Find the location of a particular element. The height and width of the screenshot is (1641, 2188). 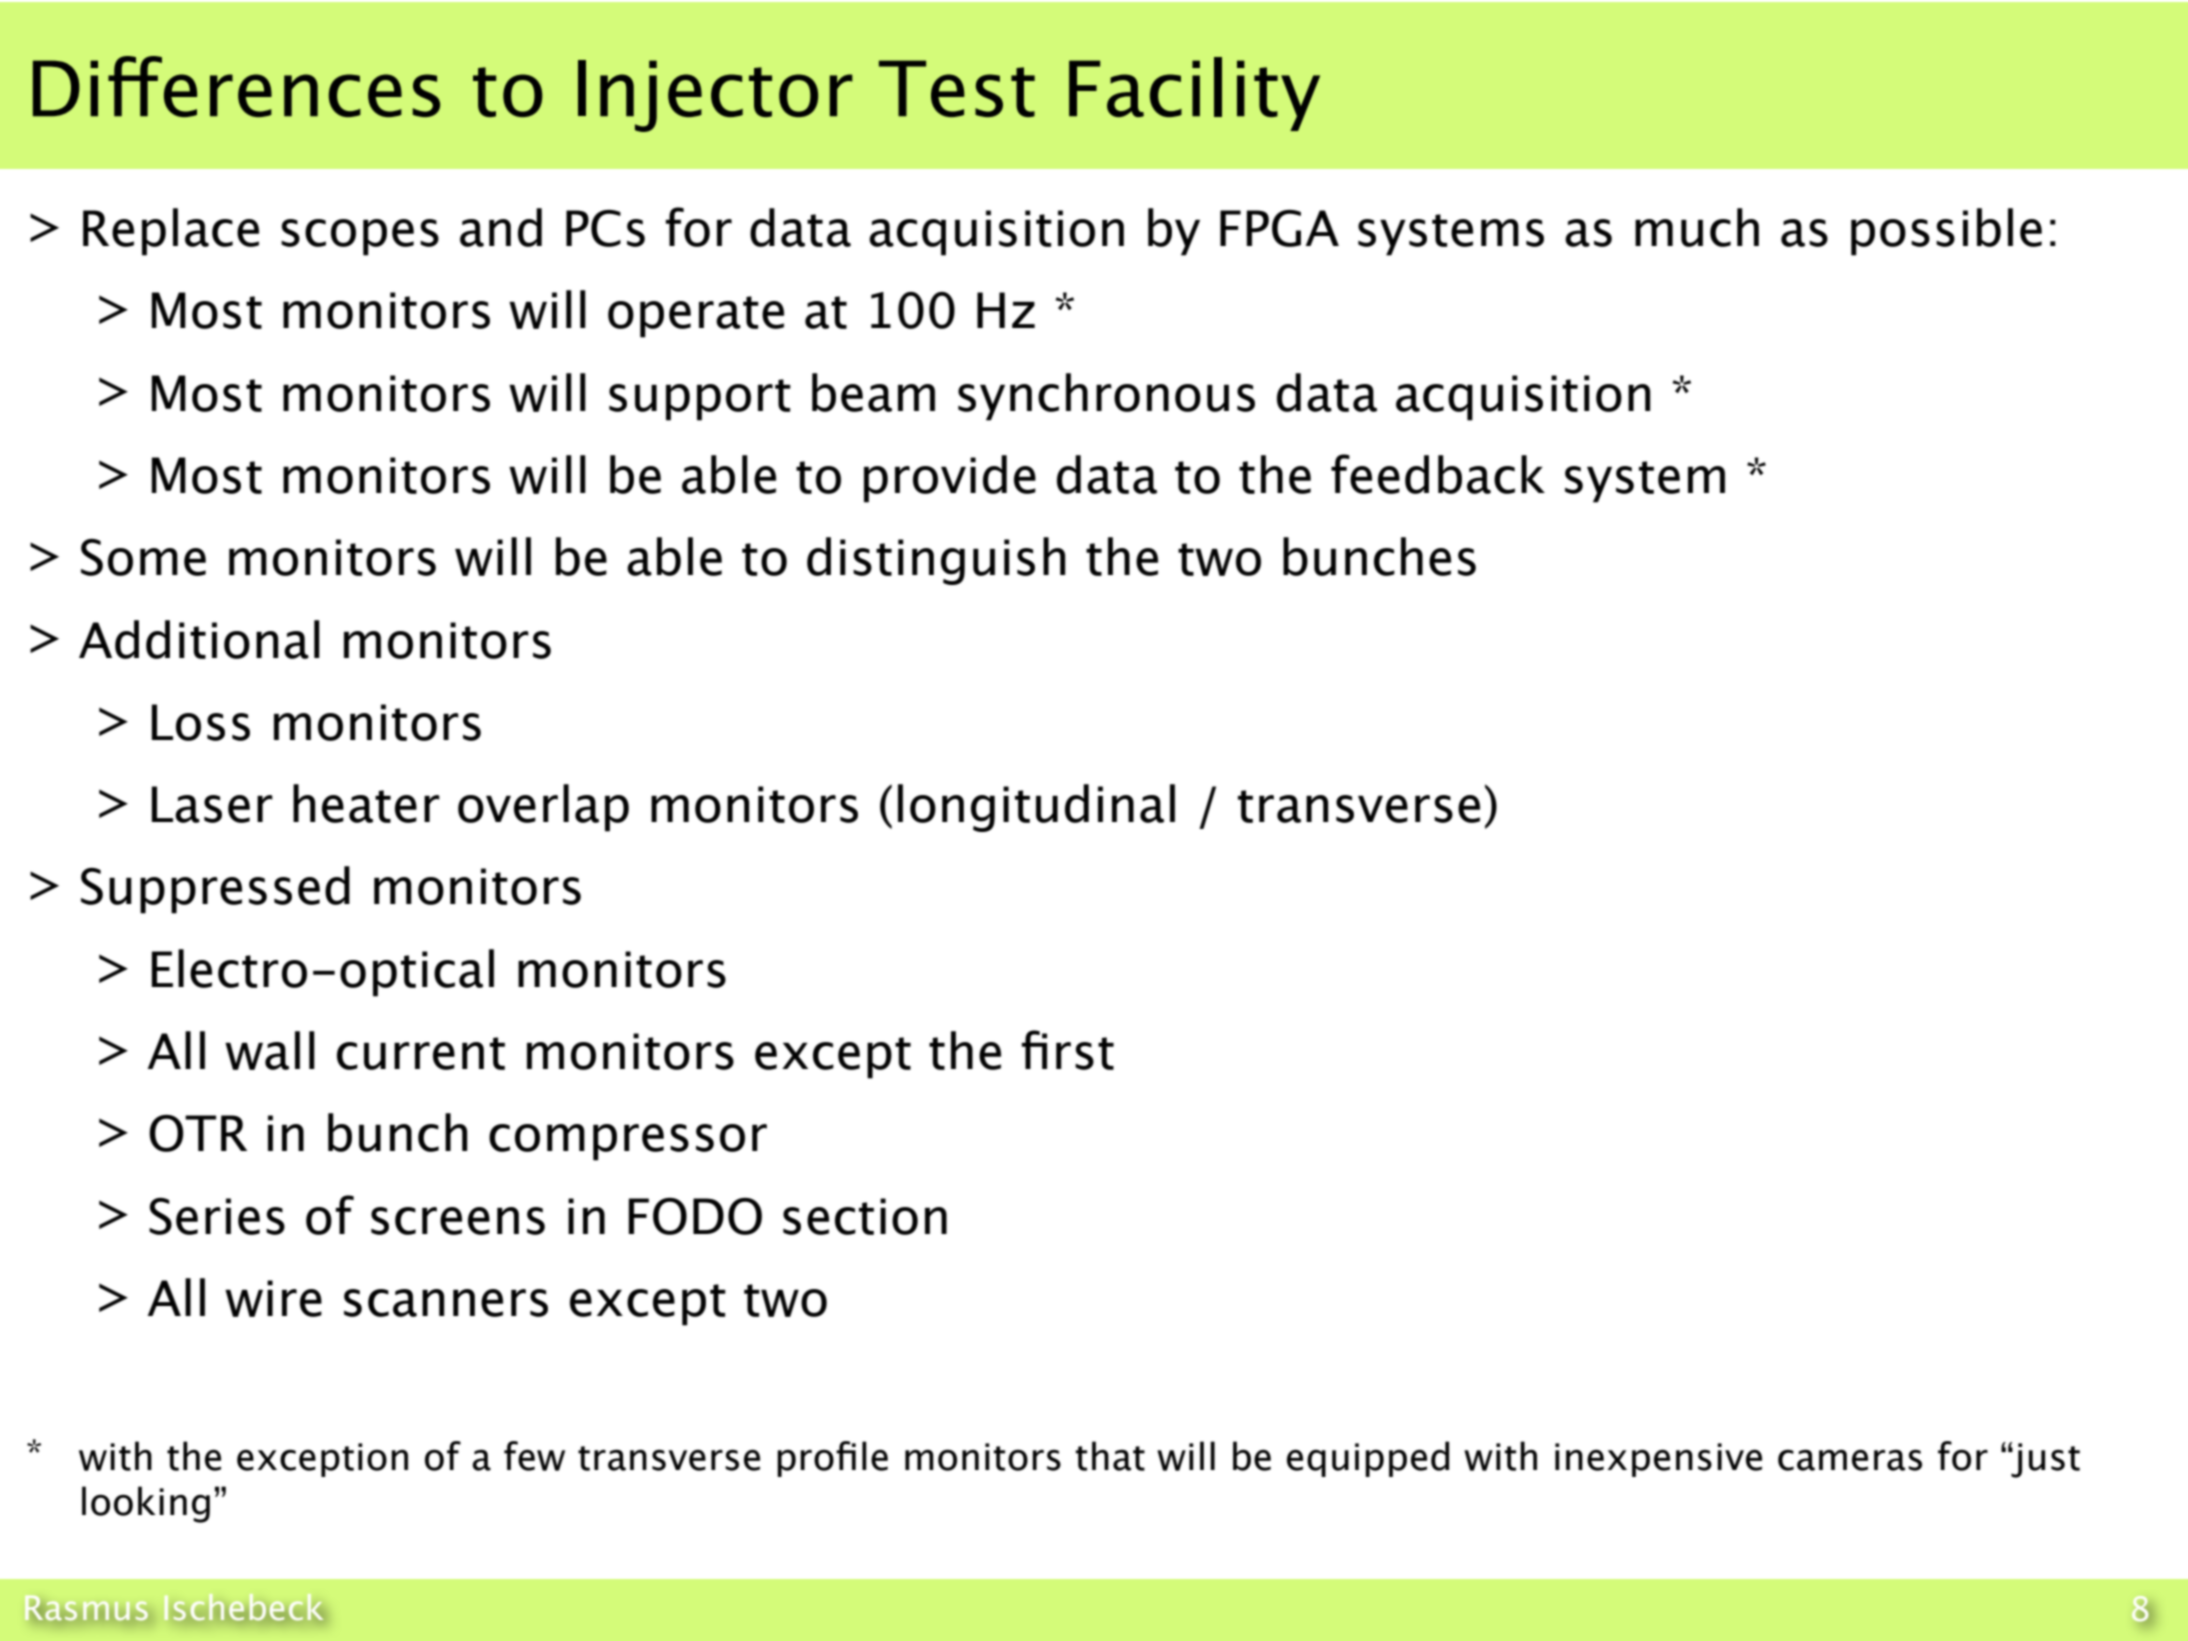

feedback is located at coordinates (1438, 474).
